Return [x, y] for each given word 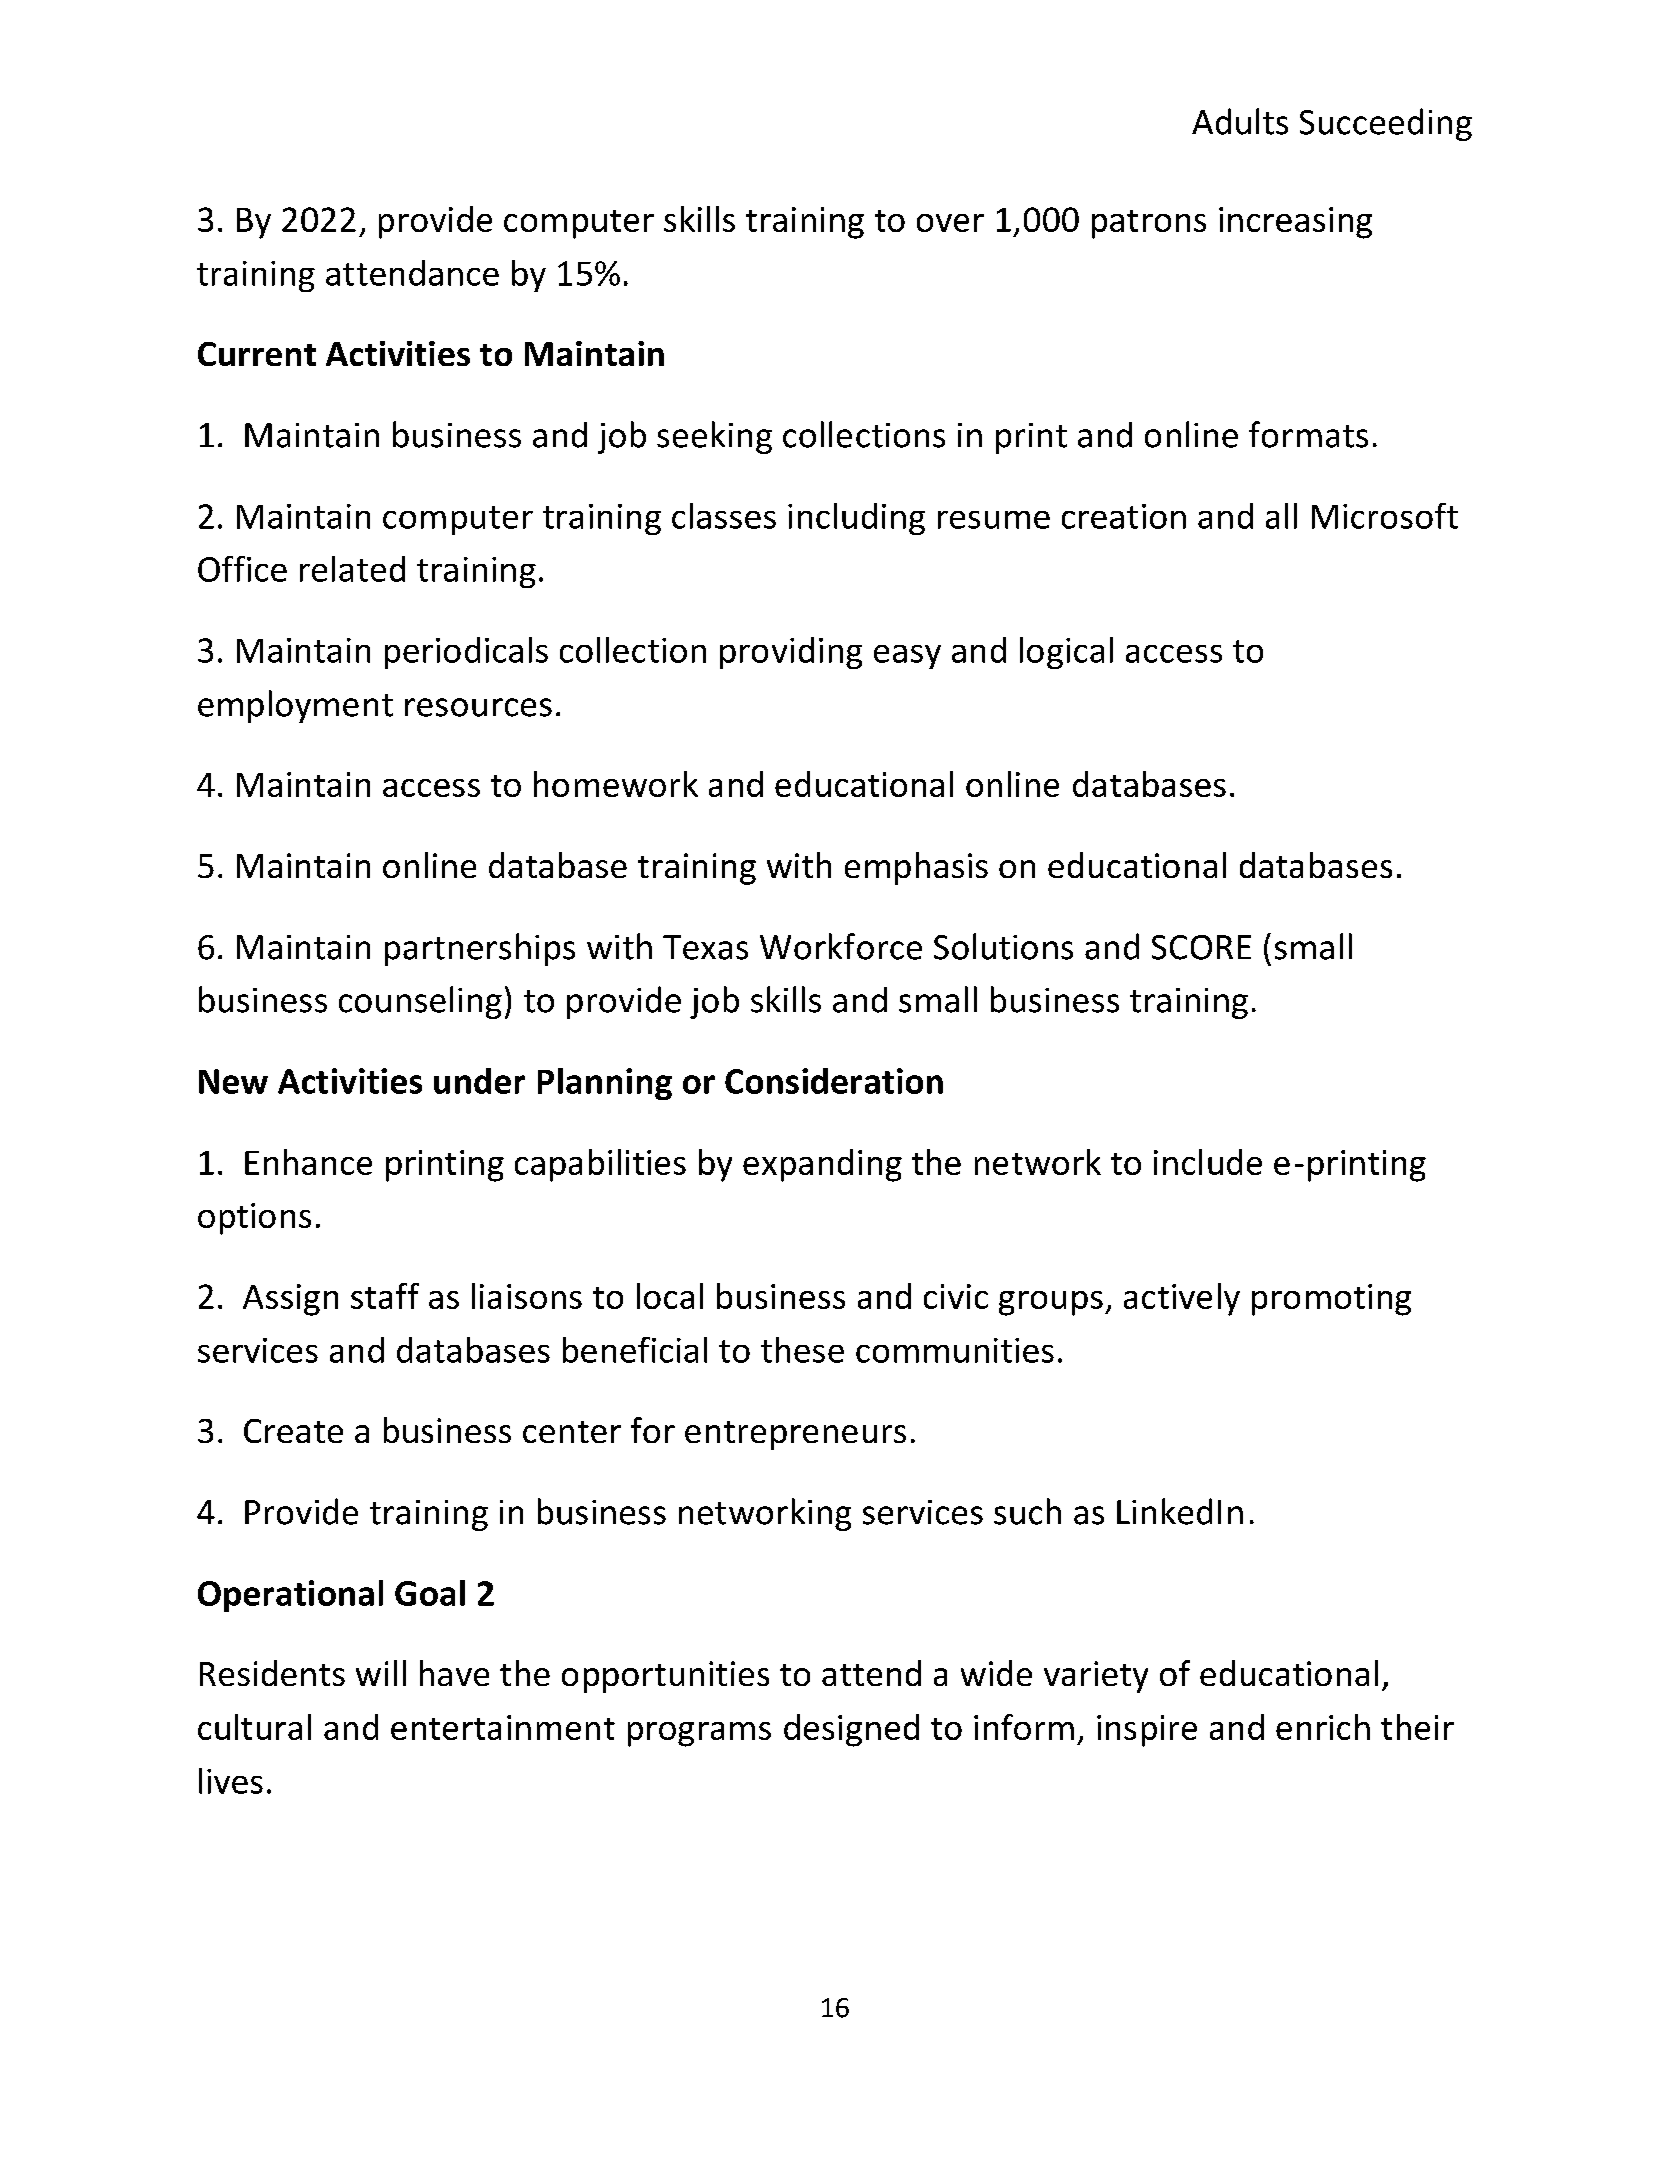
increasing [1295, 223]
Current [257, 354]
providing [791, 653]
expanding [822, 1165]
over [950, 223]
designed [851, 1730]
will [381, 1673]
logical [1066, 653]
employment [295, 706]
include [1208, 1162]
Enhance [308, 1162]
